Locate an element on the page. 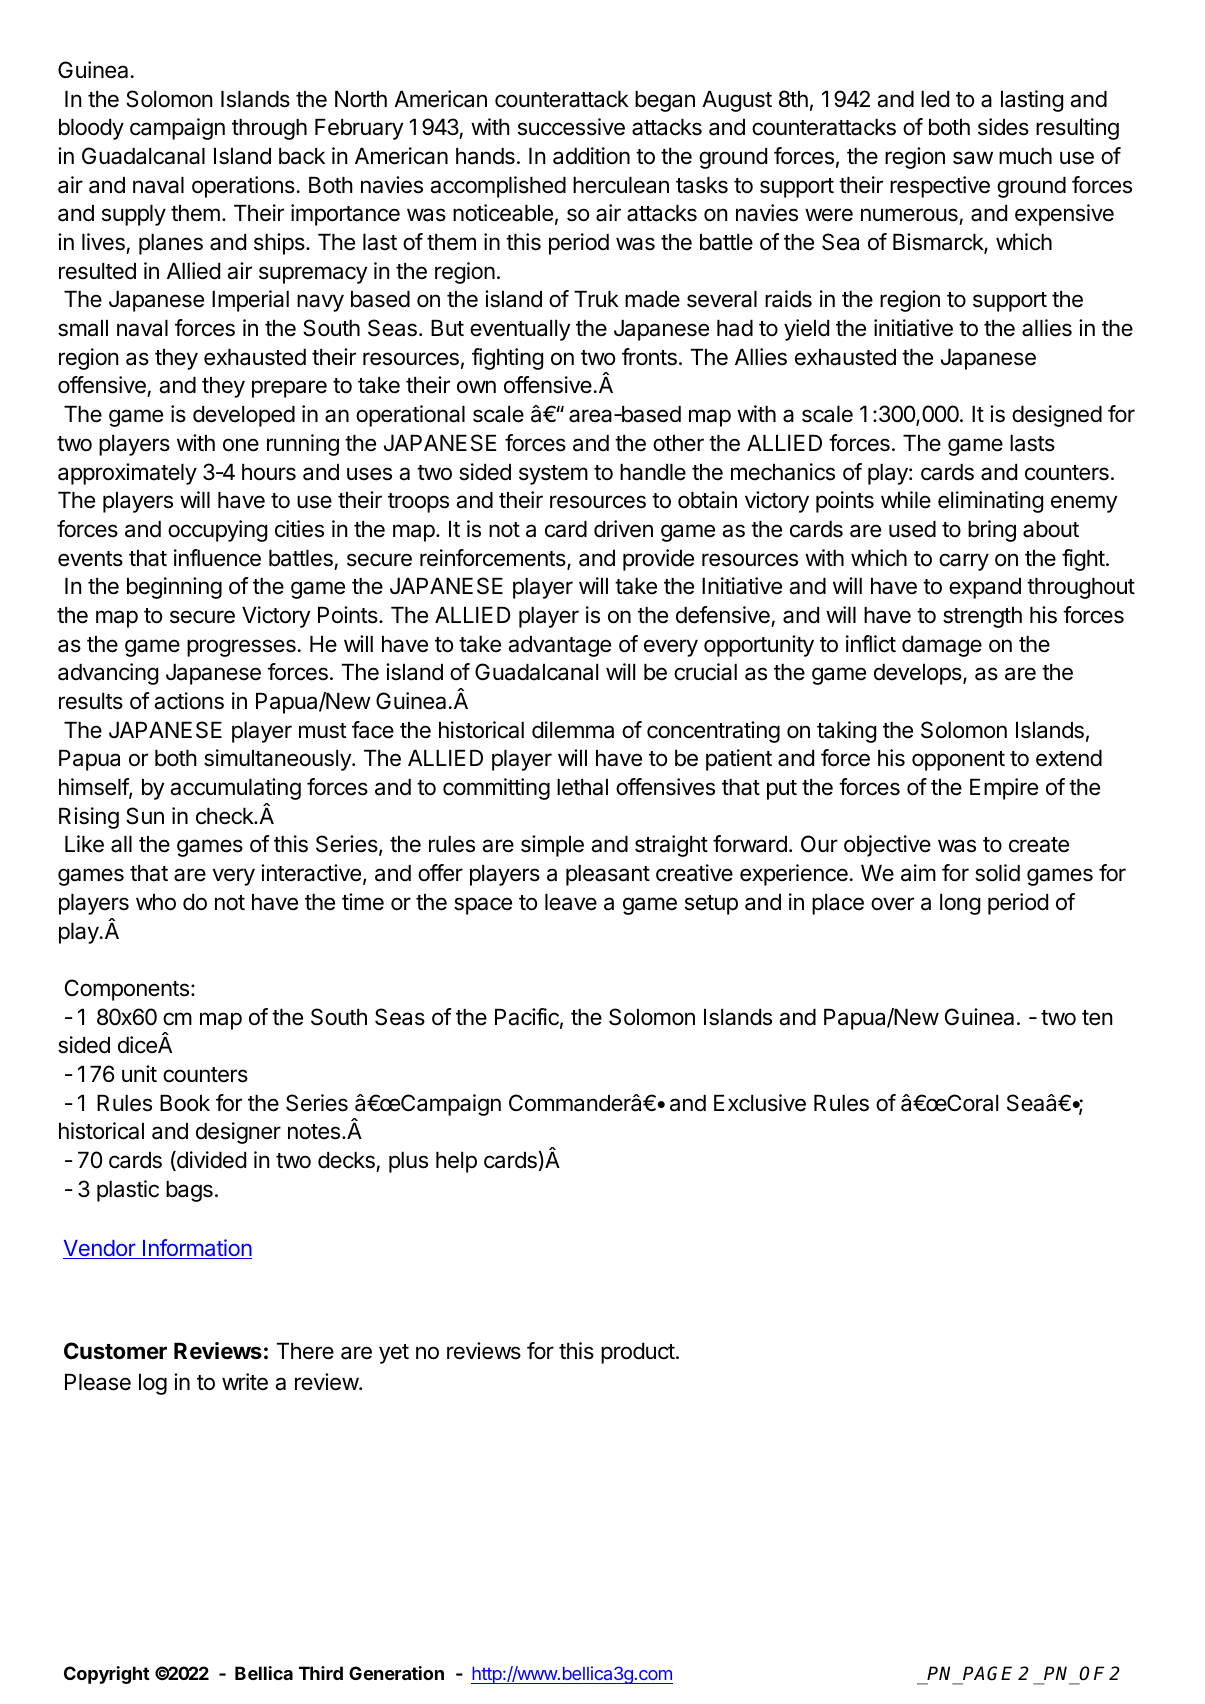 Image resolution: width=1205 pixels, height=1704 pixels. who is located at coordinates (156, 902).
